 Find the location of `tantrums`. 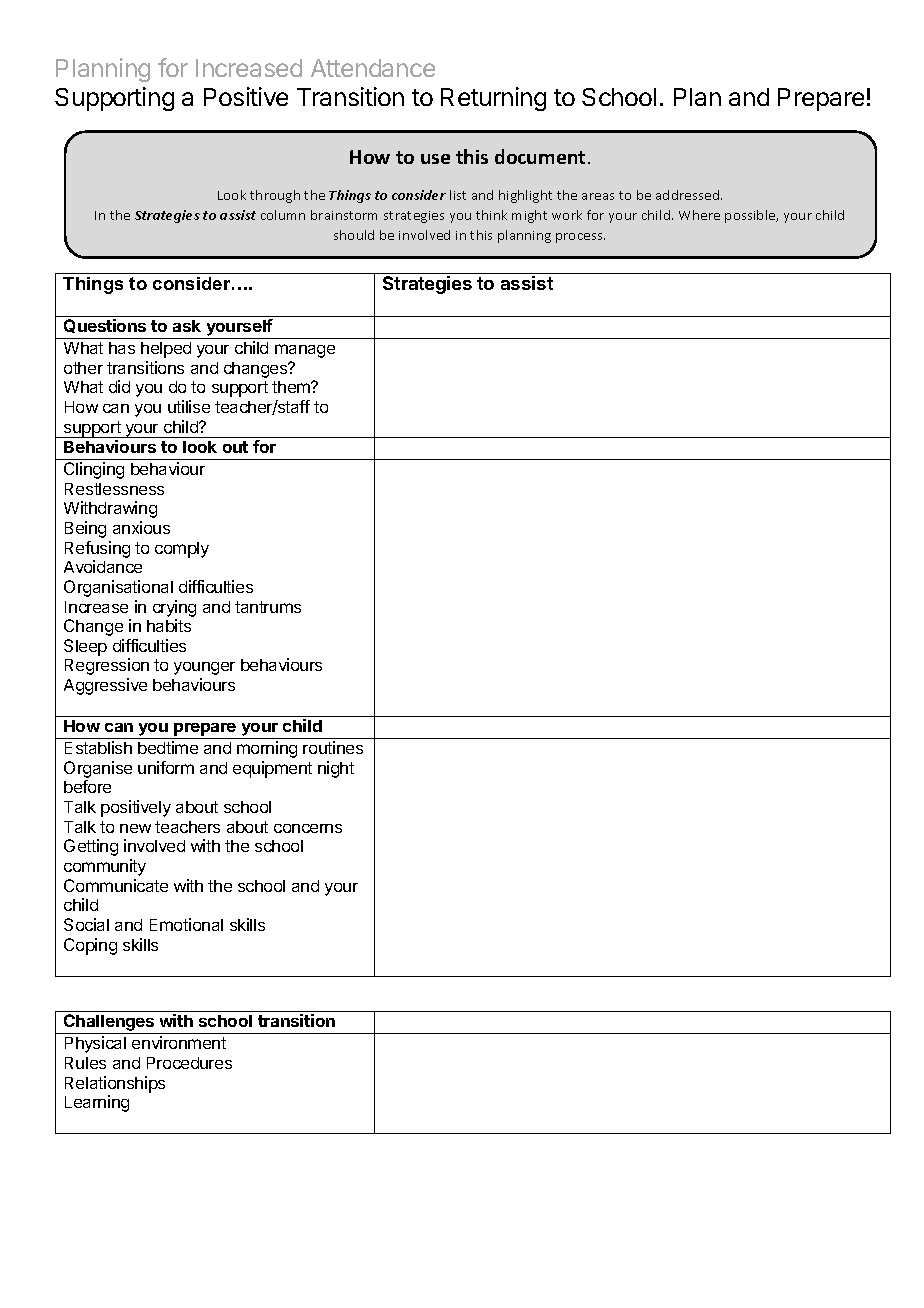

tantrums is located at coordinates (268, 607).
